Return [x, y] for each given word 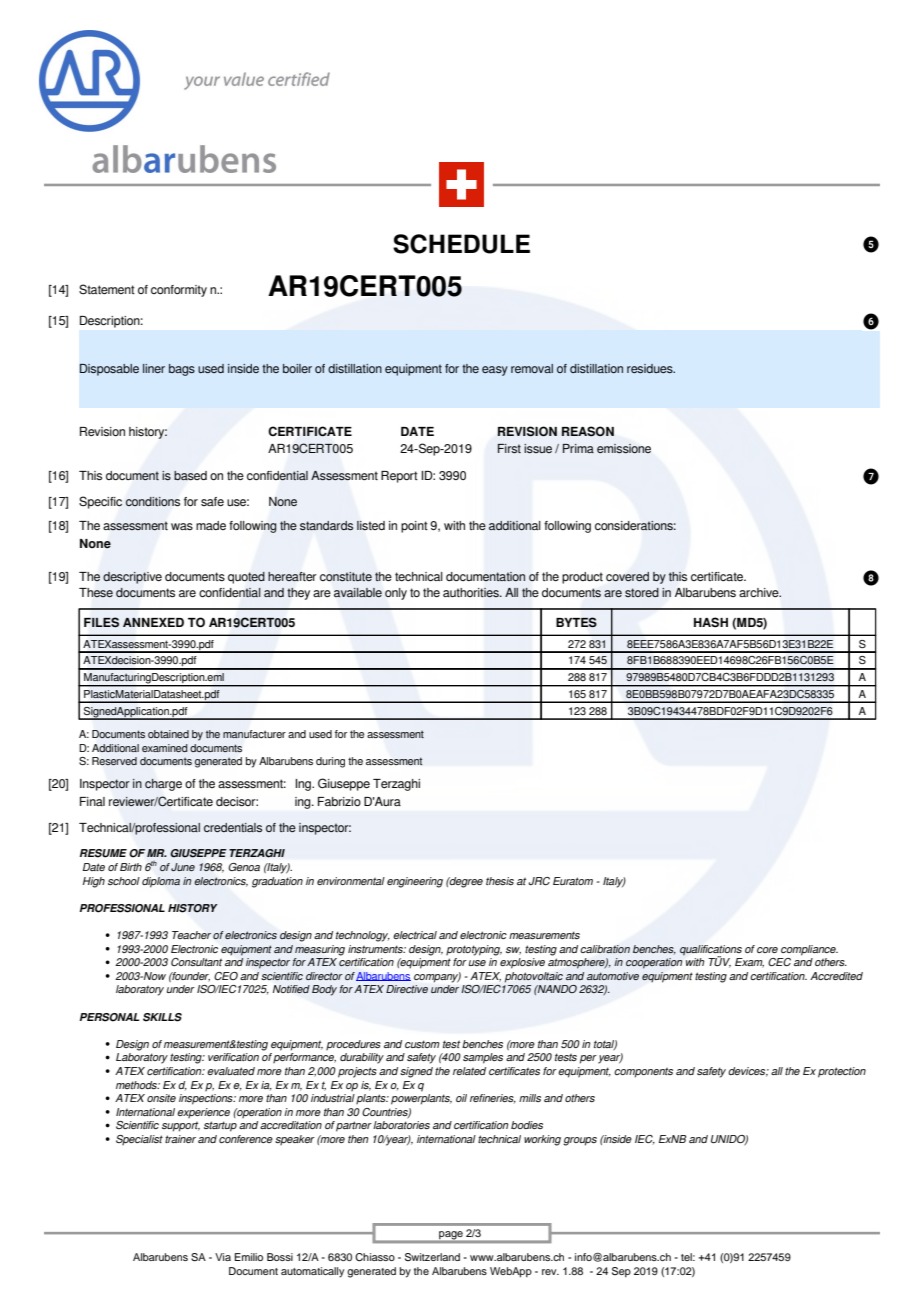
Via [223, 1257]
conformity [179, 291]
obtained [168, 734]
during [330, 762]
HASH [711, 622]
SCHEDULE [461, 244]
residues [651, 368]
